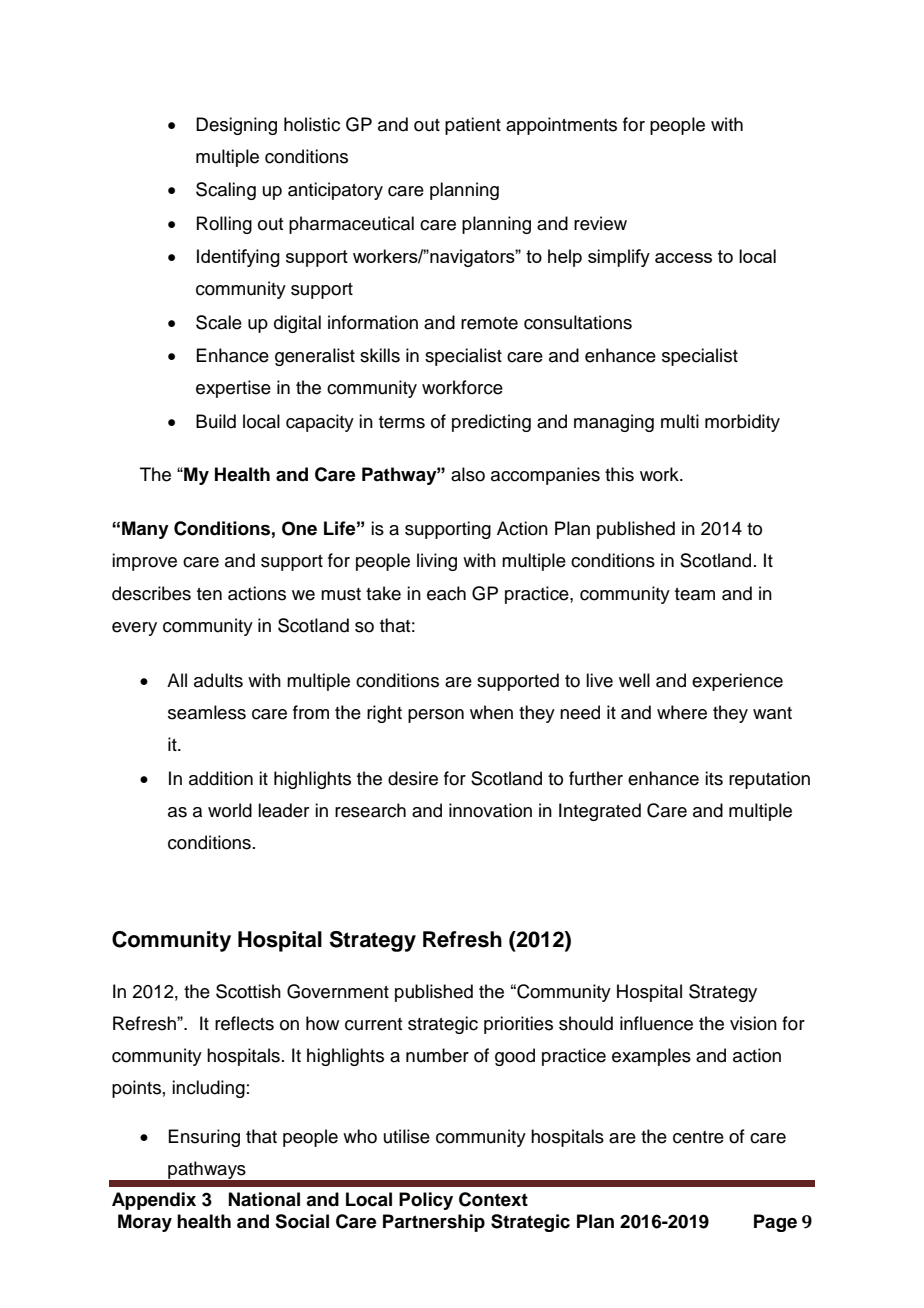 The height and width of the screenshot is (1308, 924). What do you see at coordinates (230, 810) in the screenshot?
I see `world` at bounding box center [230, 810].
